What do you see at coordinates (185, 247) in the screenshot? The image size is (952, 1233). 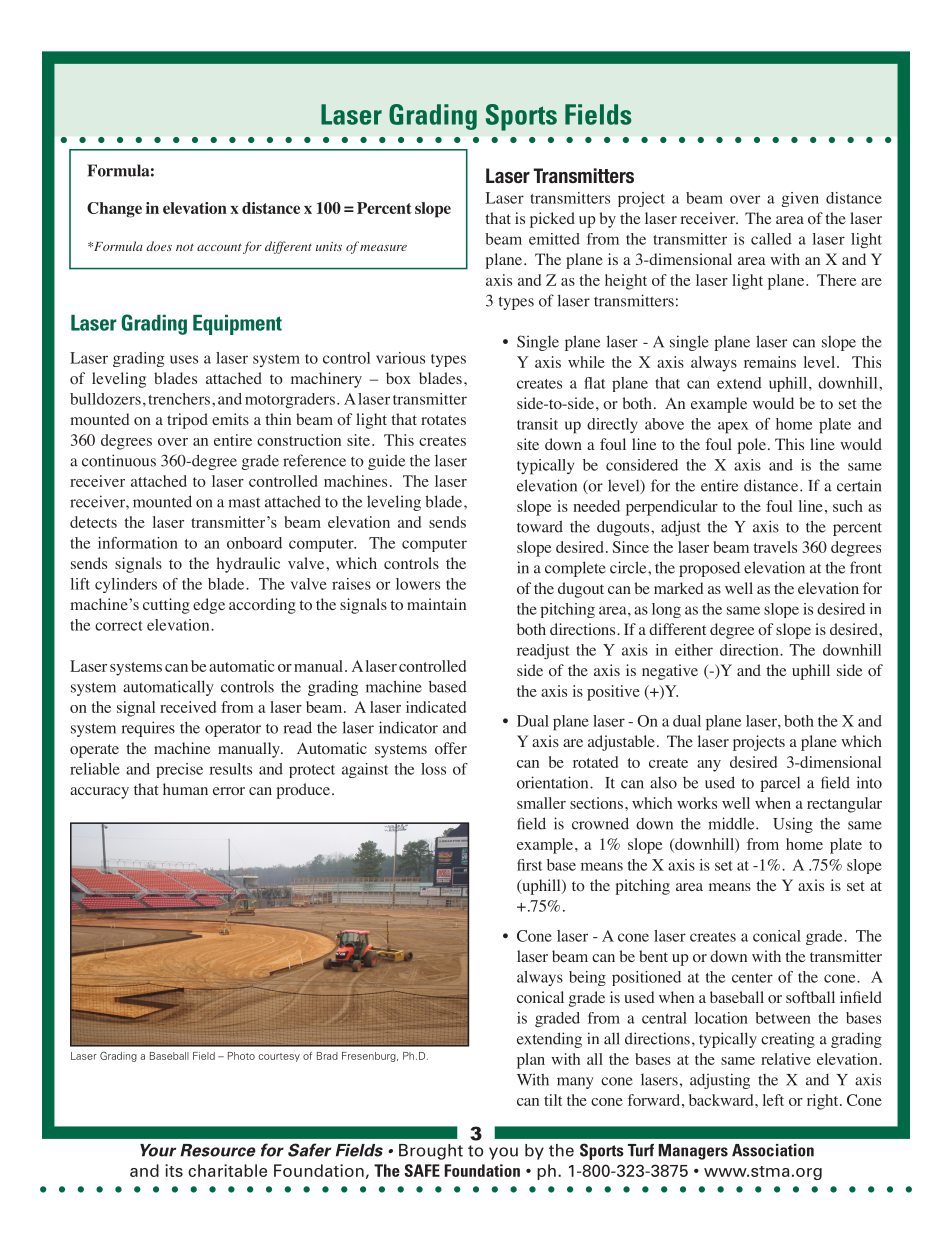 I see `not` at bounding box center [185, 247].
